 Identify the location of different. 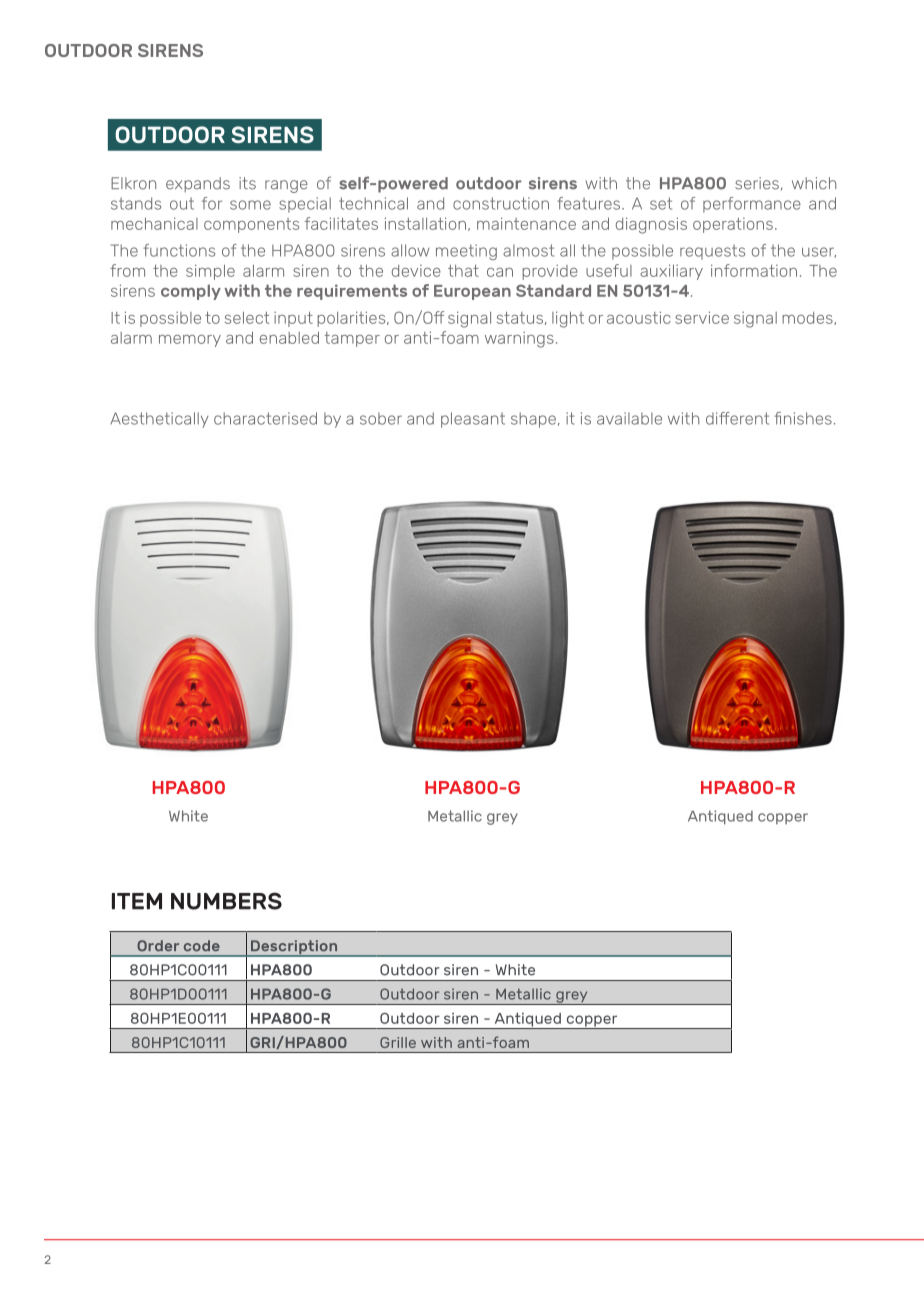
(737, 418).
